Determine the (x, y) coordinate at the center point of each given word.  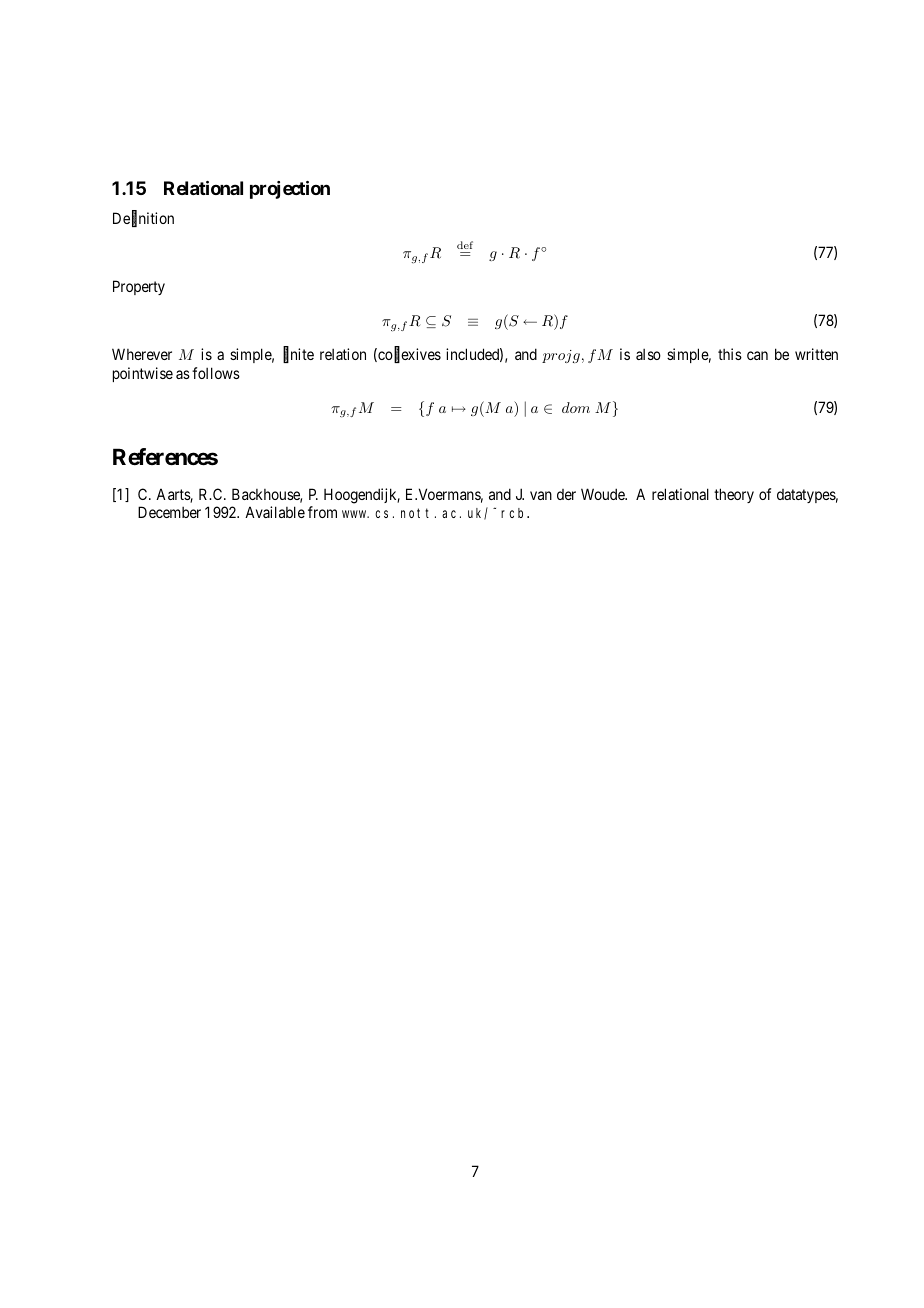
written (816, 354)
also (648, 354)
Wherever (142, 354)
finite (298, 355)
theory (734, 495)
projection (290, 190)
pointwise (143, 374)
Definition (143, 219)
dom (576, 407)
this (730, 354)
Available (275, 512)
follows (216, 373)
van (541, 495)
